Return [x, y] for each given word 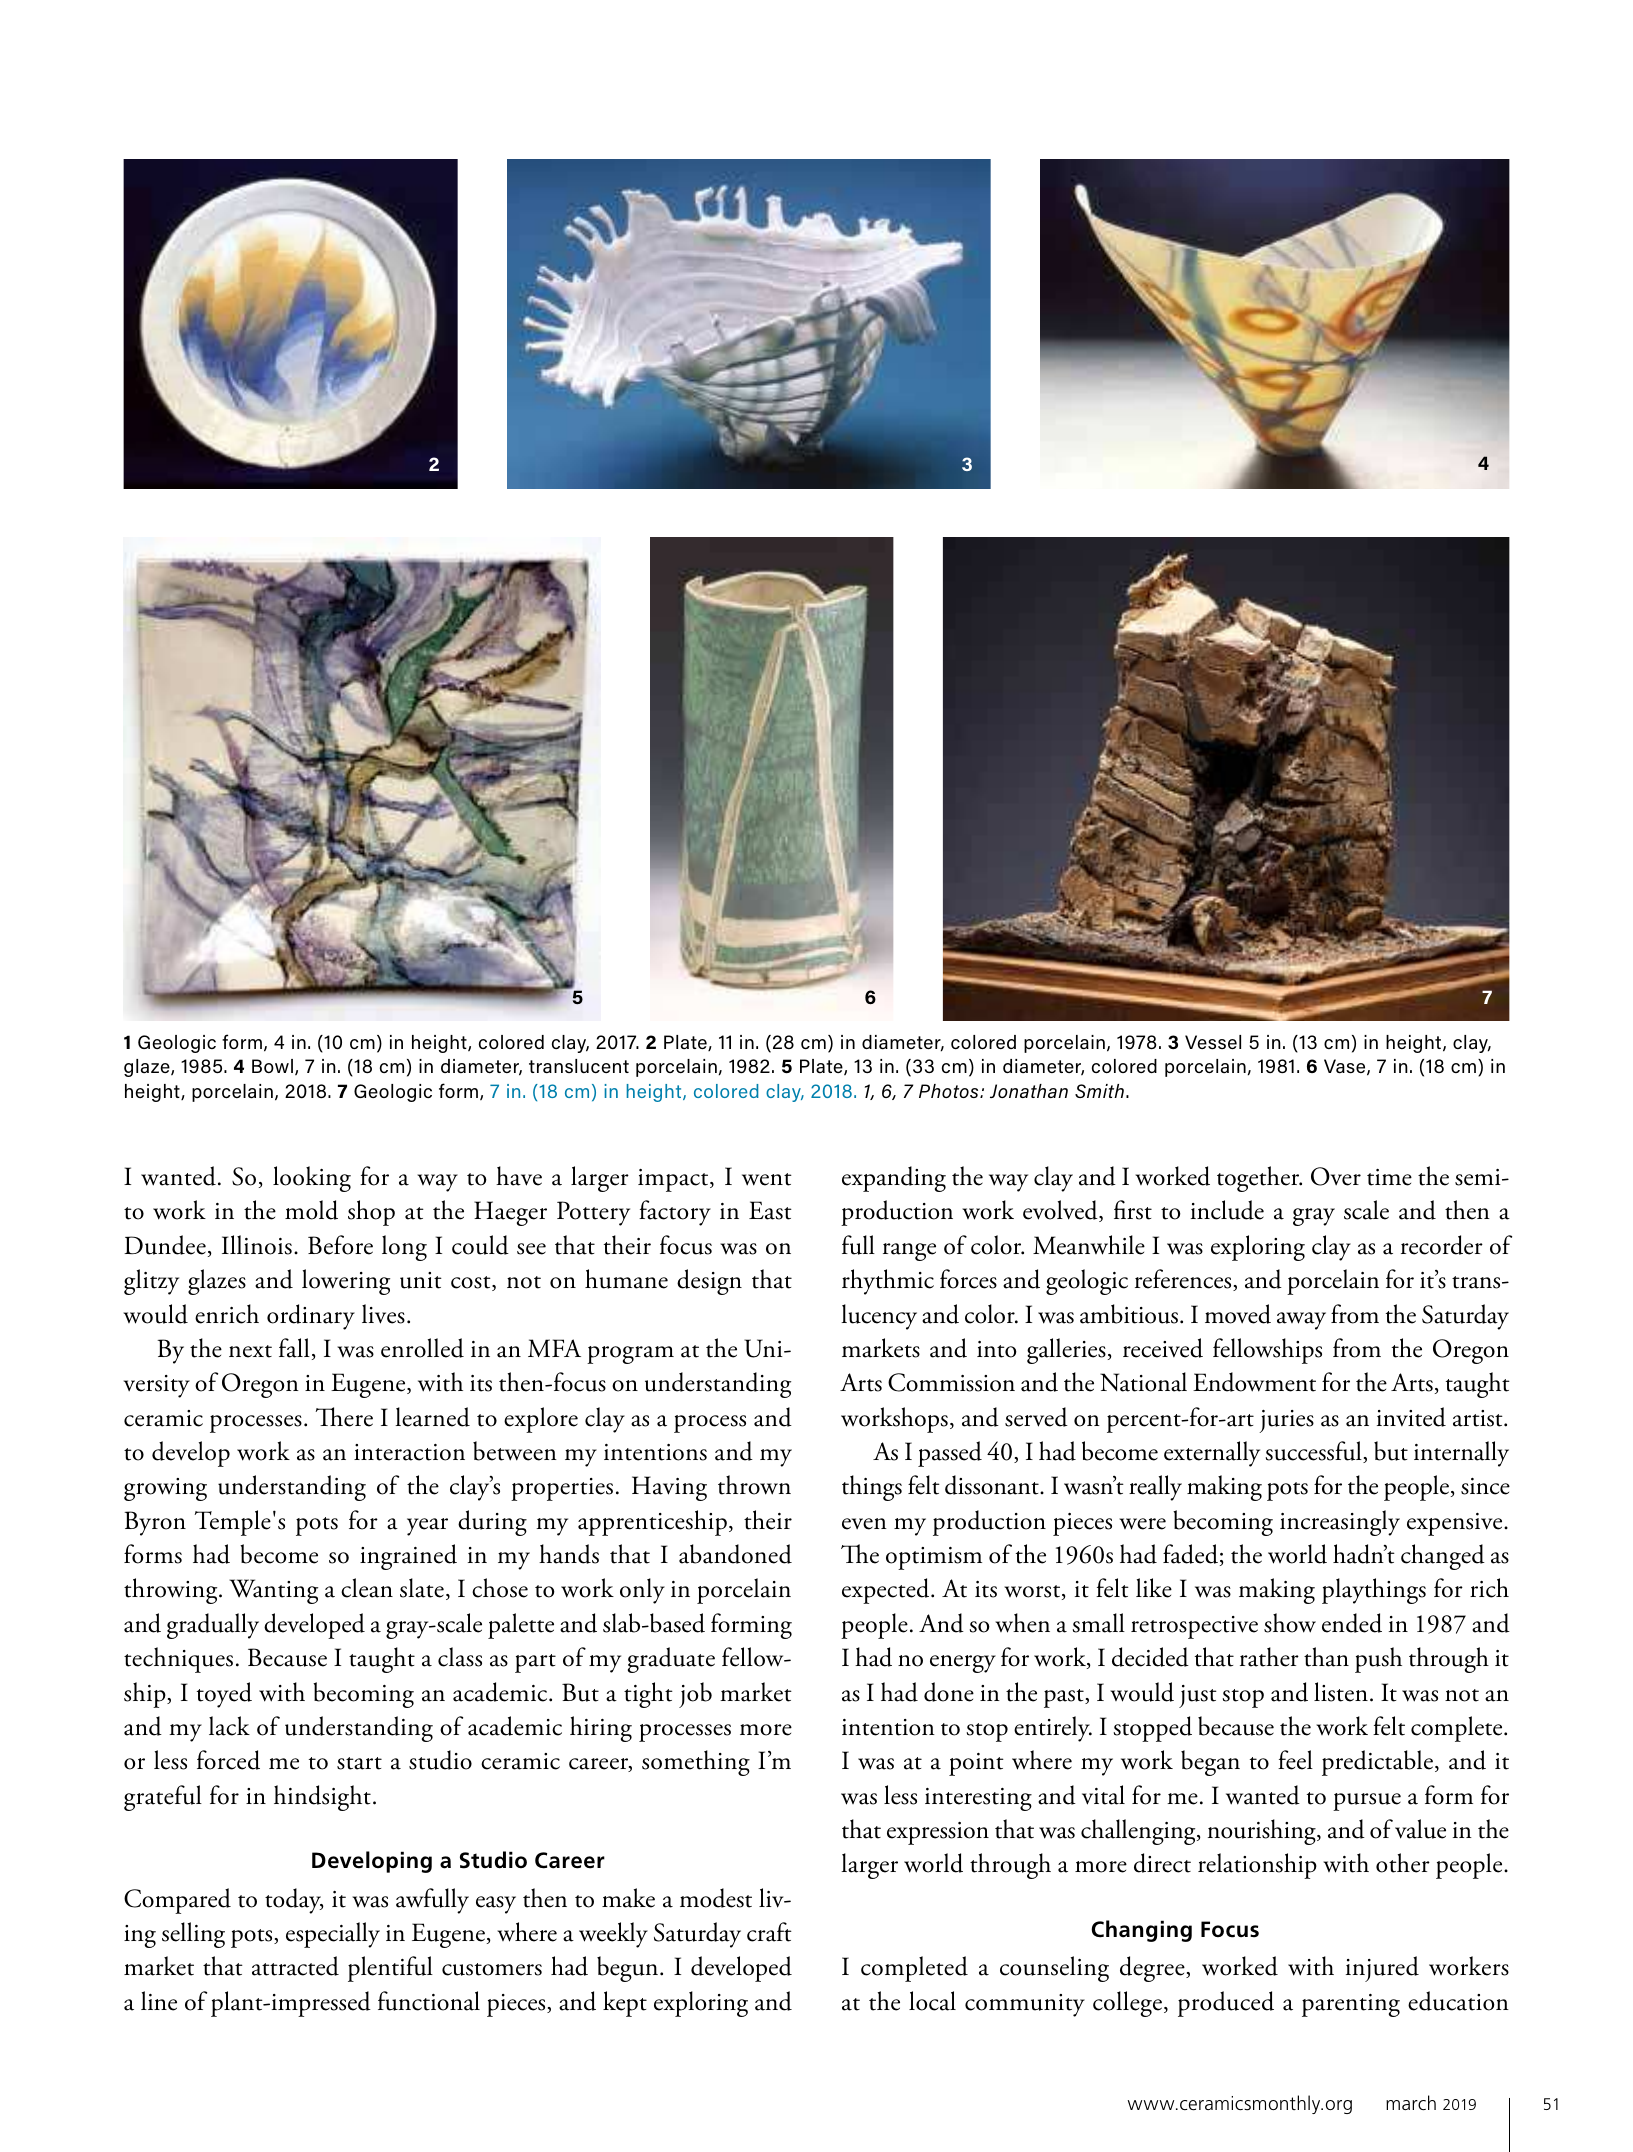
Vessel [1213, 1042]
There [344, 1417]
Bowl [274, 1067]
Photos [950, 1091]
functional [429, 2001]
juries [1286, 1421]
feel [1295, 1760]
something [696, 1763]
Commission [951, 1382]
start [359, 1763]
